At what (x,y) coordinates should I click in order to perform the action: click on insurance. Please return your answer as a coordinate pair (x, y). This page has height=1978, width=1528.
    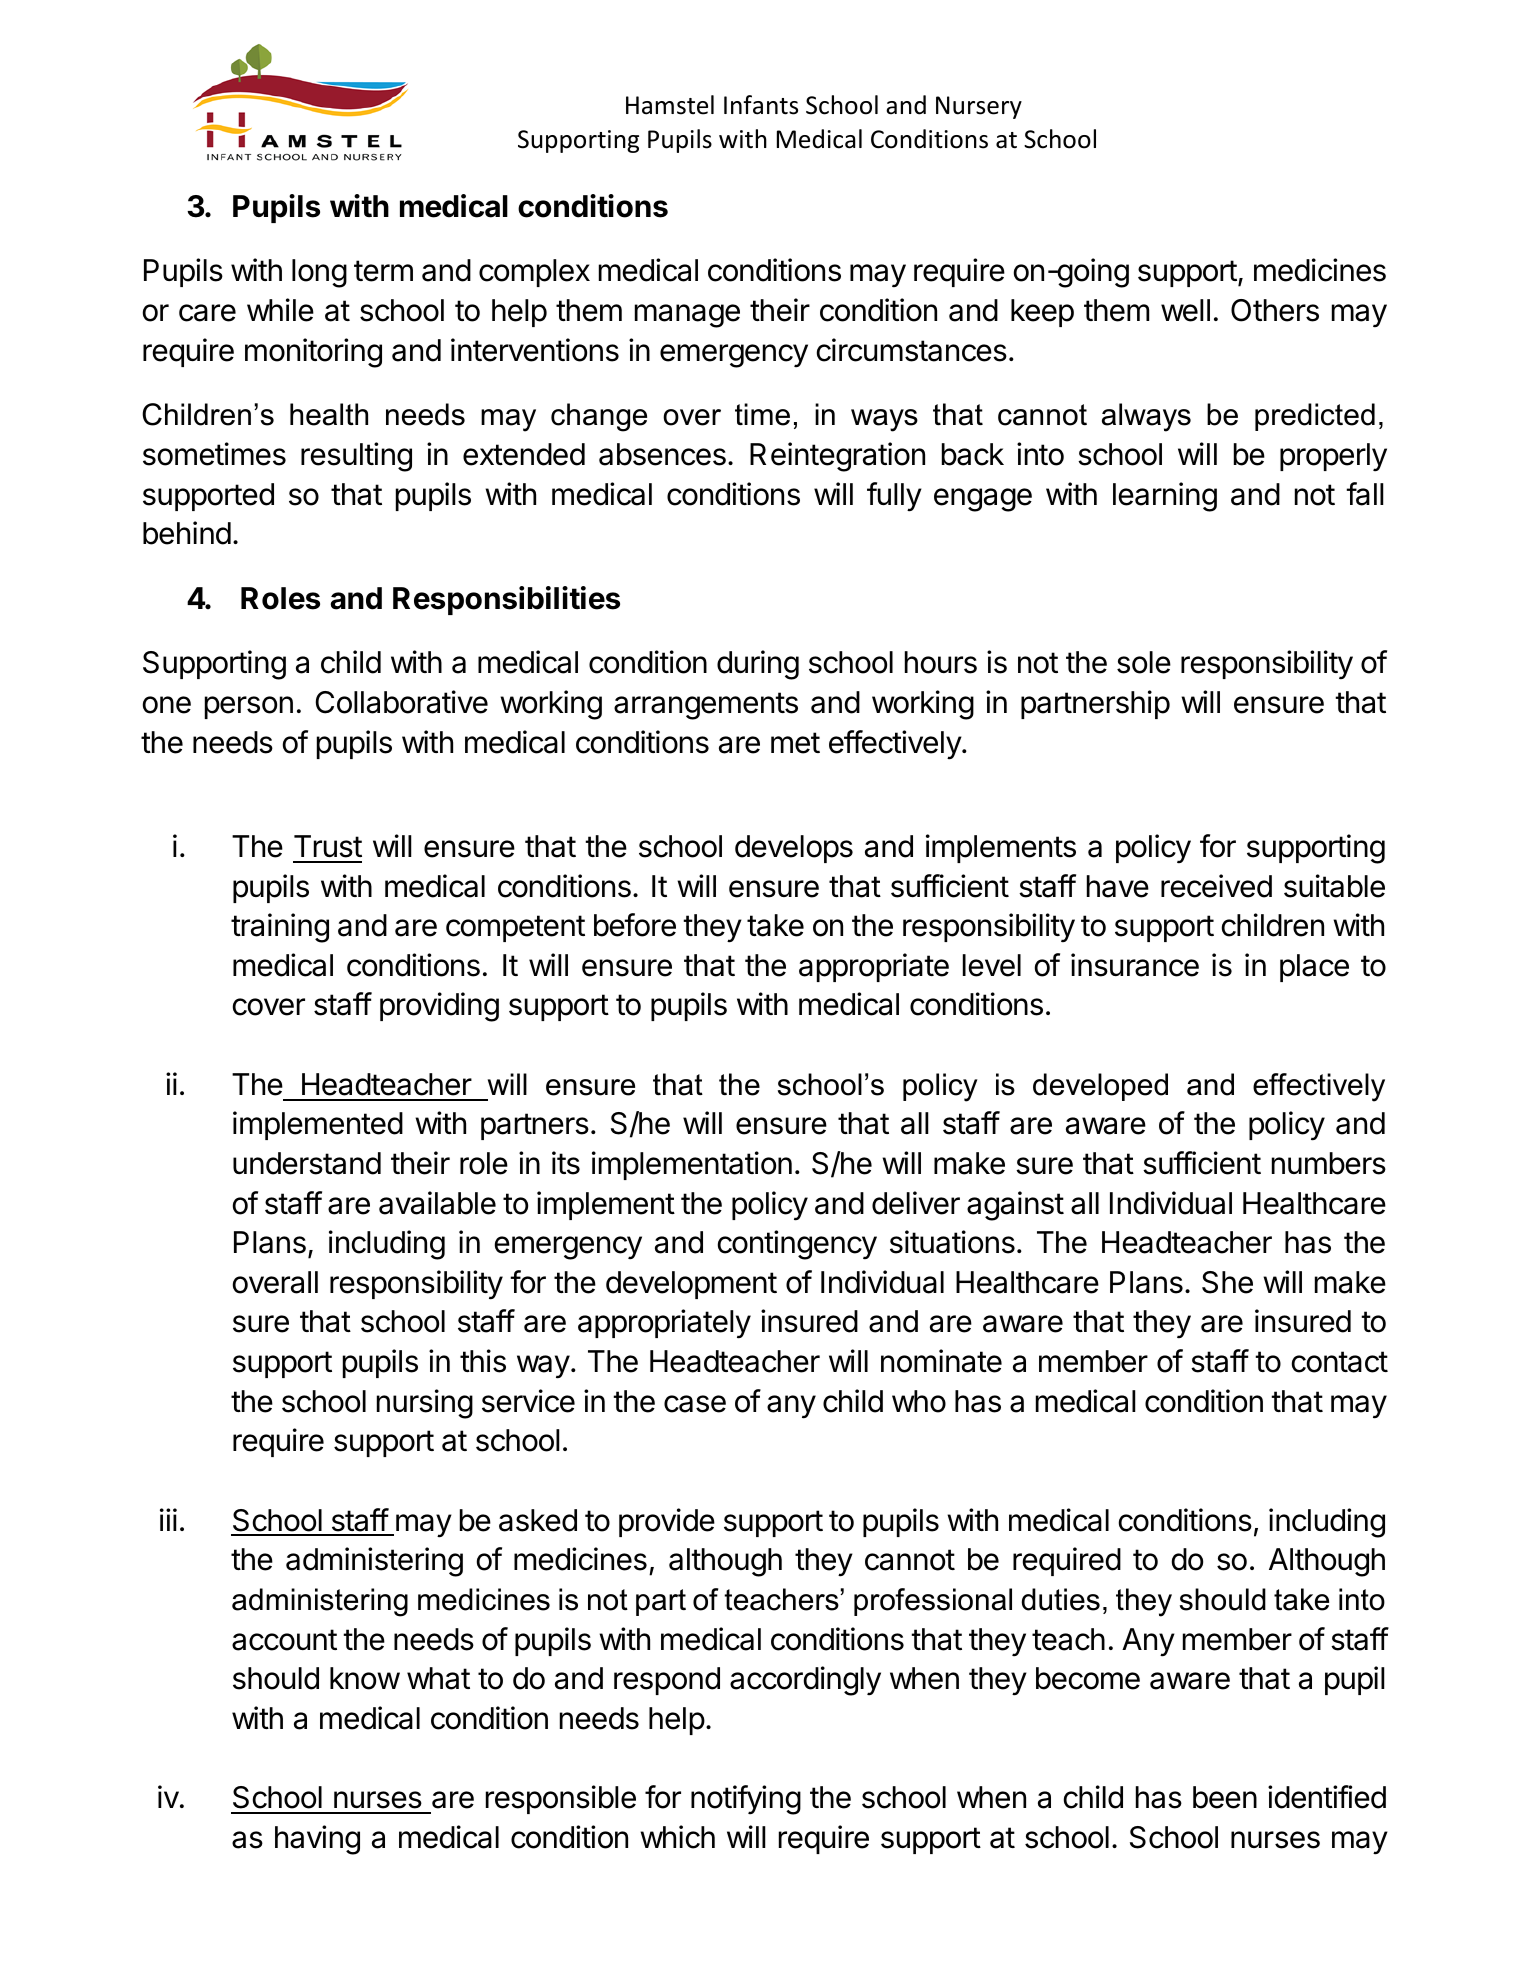
    Looking at the image, I should click on (1135, 965).
